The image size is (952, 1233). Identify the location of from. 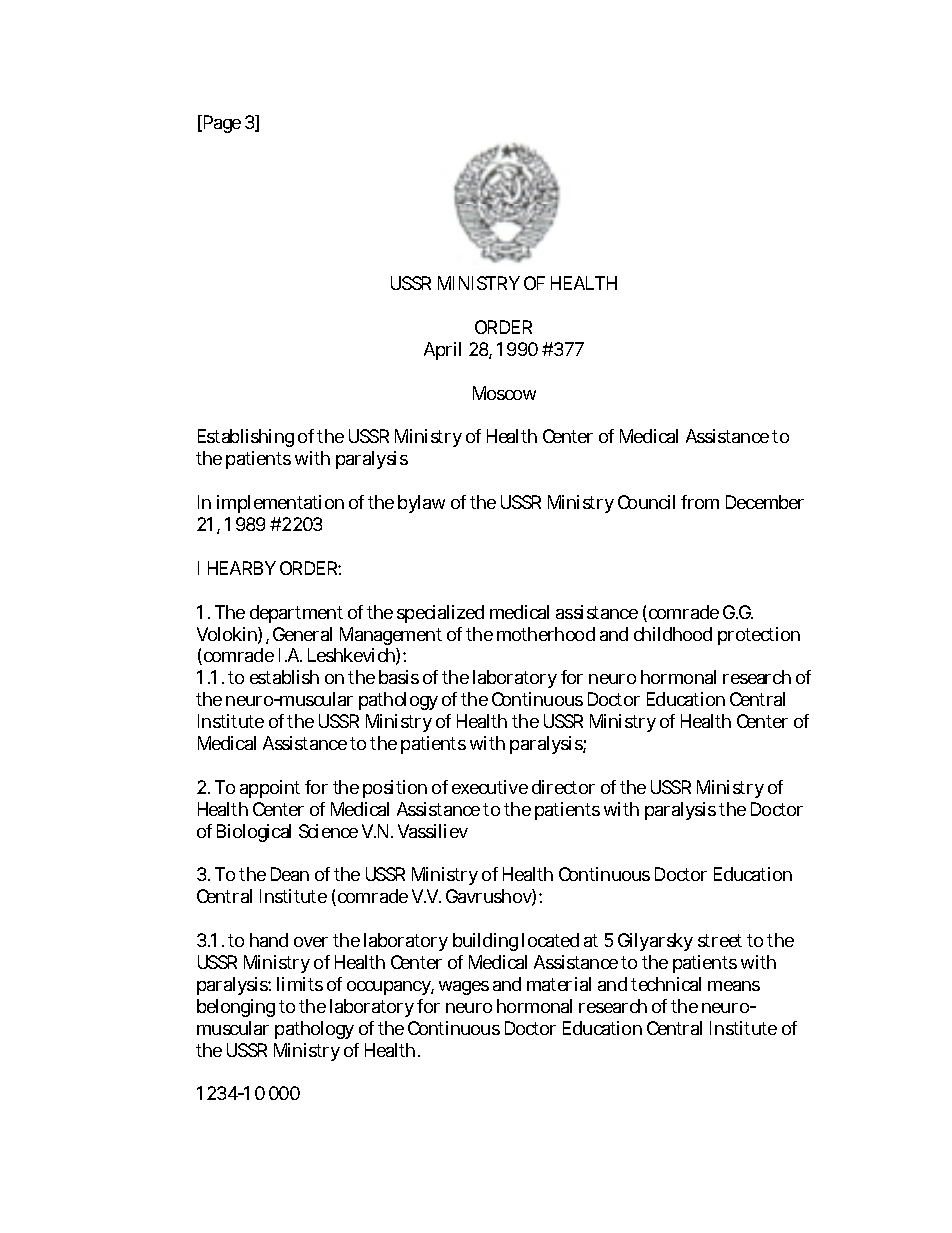
(700, 502).
